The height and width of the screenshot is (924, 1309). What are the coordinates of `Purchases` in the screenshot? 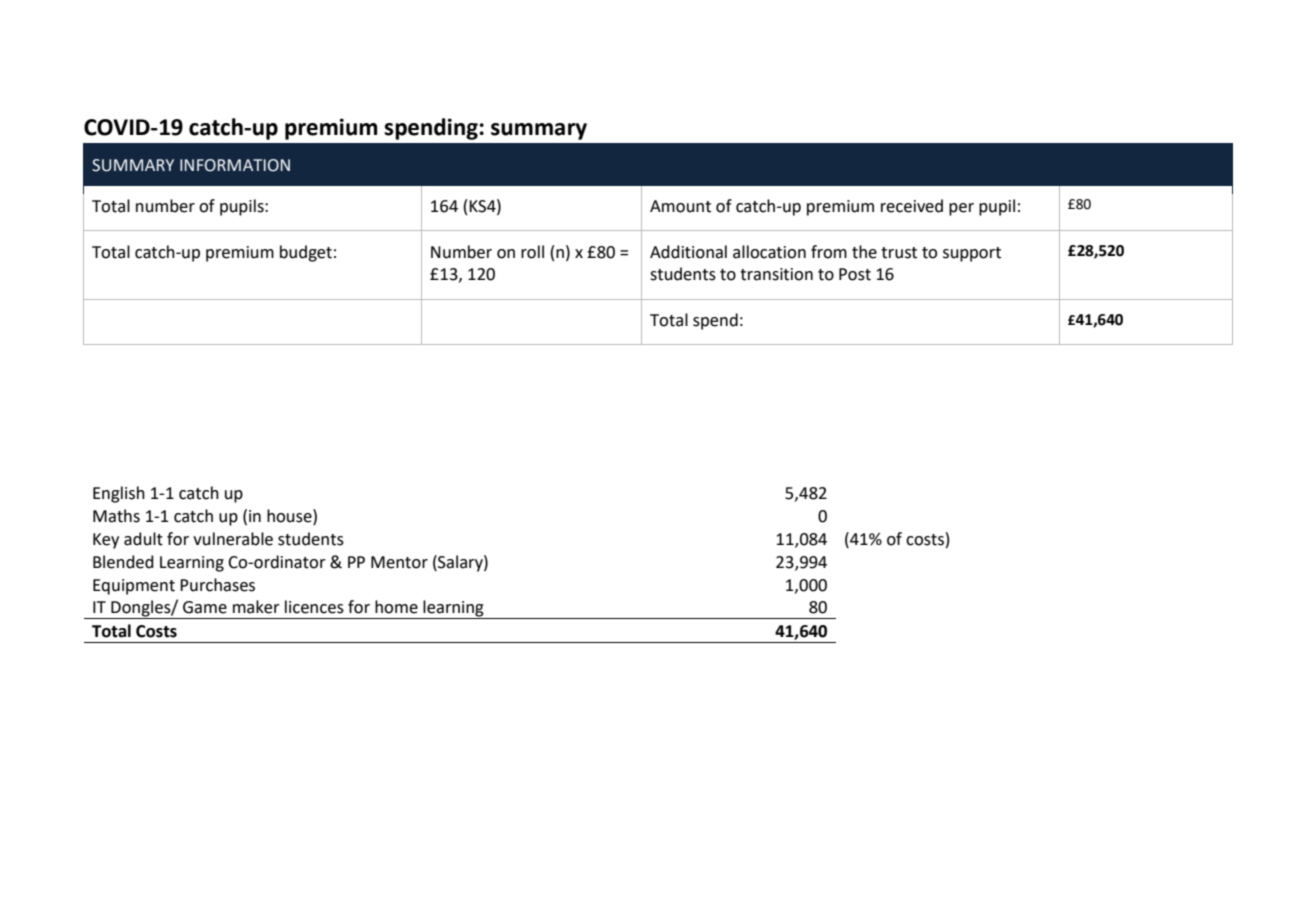 It's located at (217, 585).
